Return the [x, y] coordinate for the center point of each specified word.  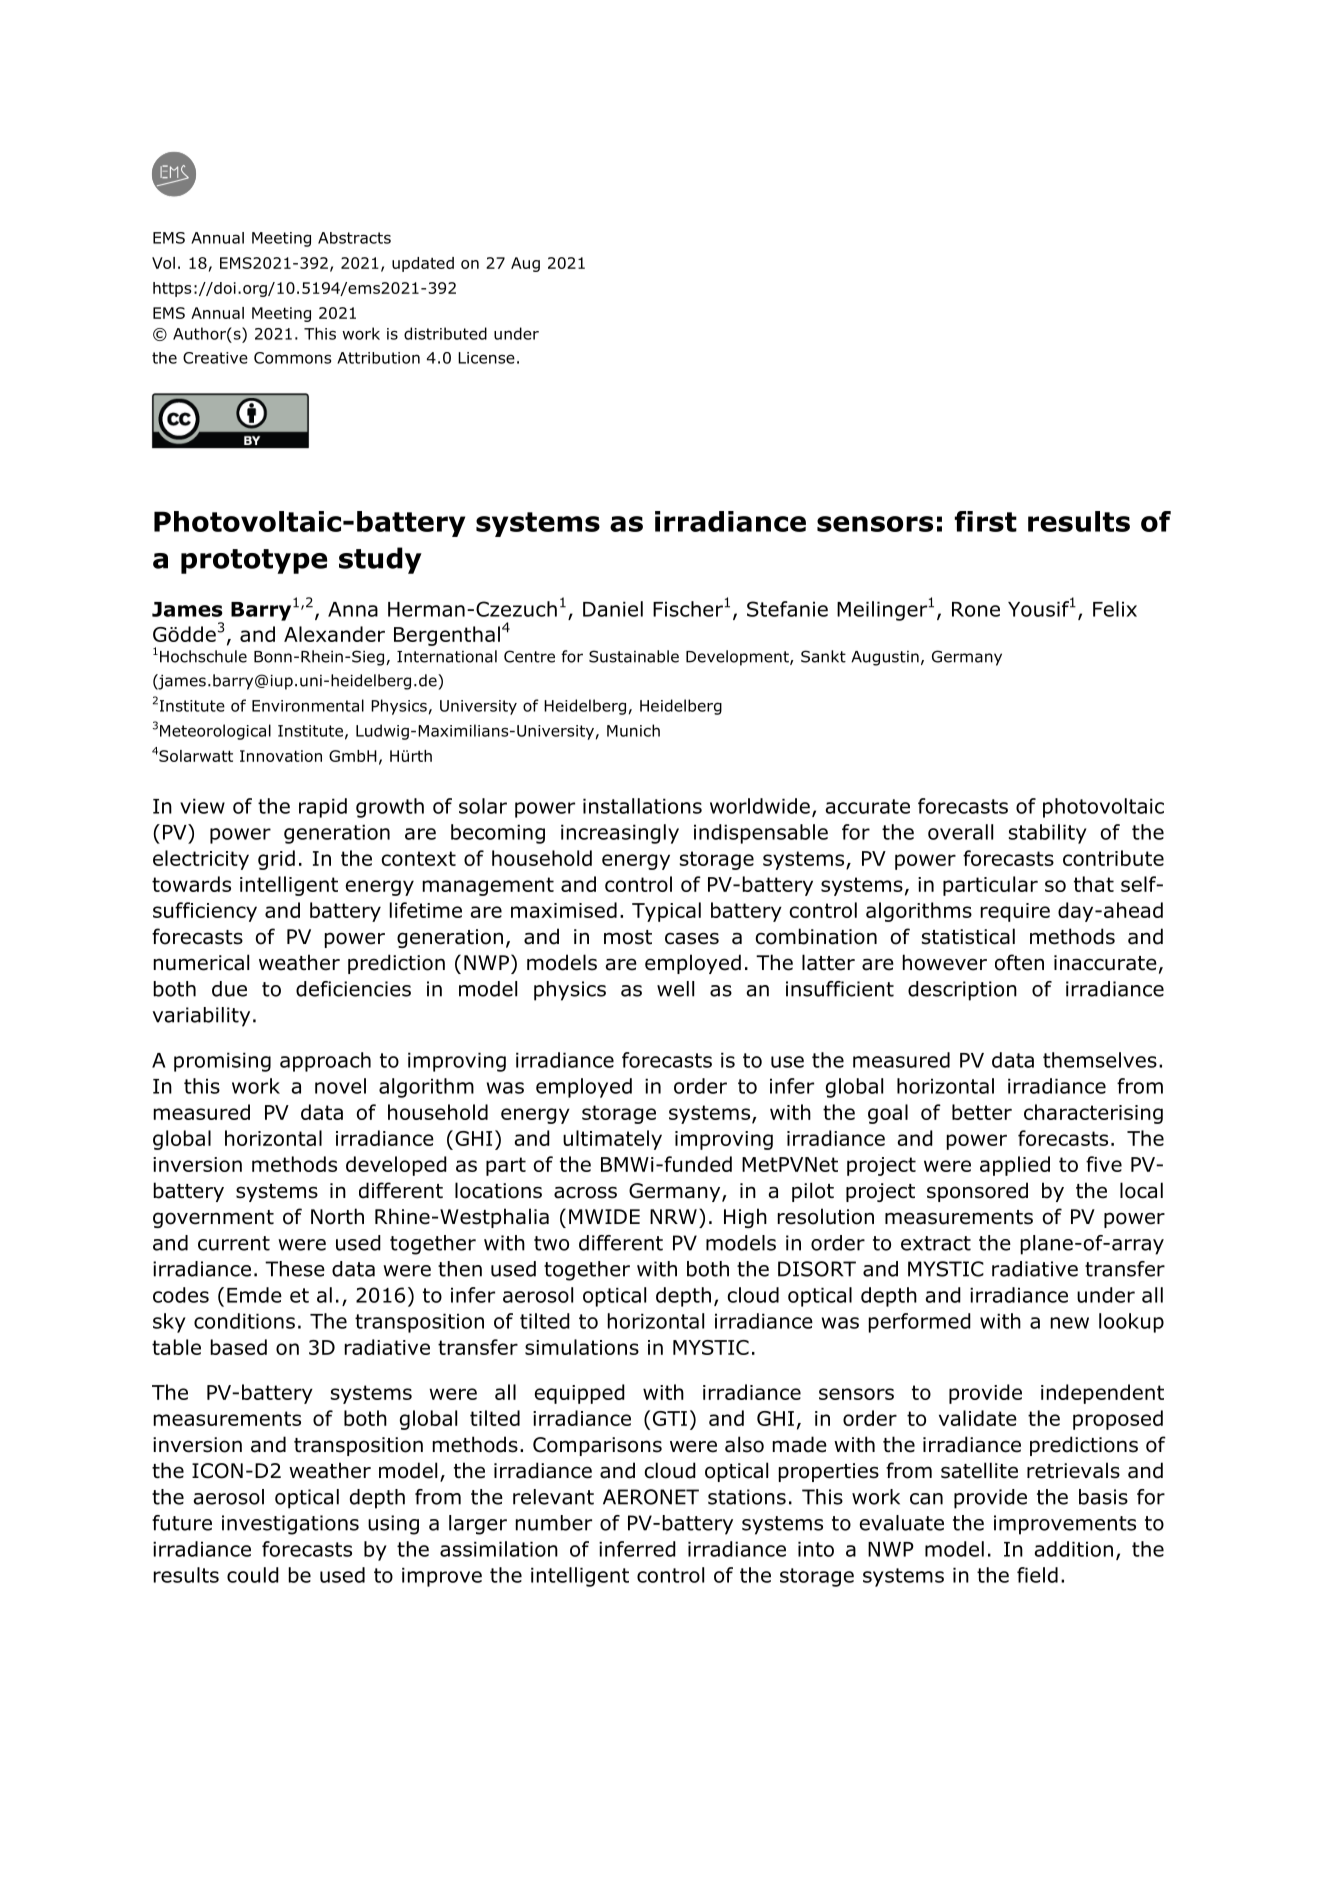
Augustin [885, 658]
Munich [633, 730]
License [486, 358]
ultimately [612, 1140]
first [986, 521]
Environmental [308, 705]
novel [340, 1086]
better [982, 1112]
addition [1073, 1549]
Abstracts [354, 238]
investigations [290, 1525]
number [554, 1523]
